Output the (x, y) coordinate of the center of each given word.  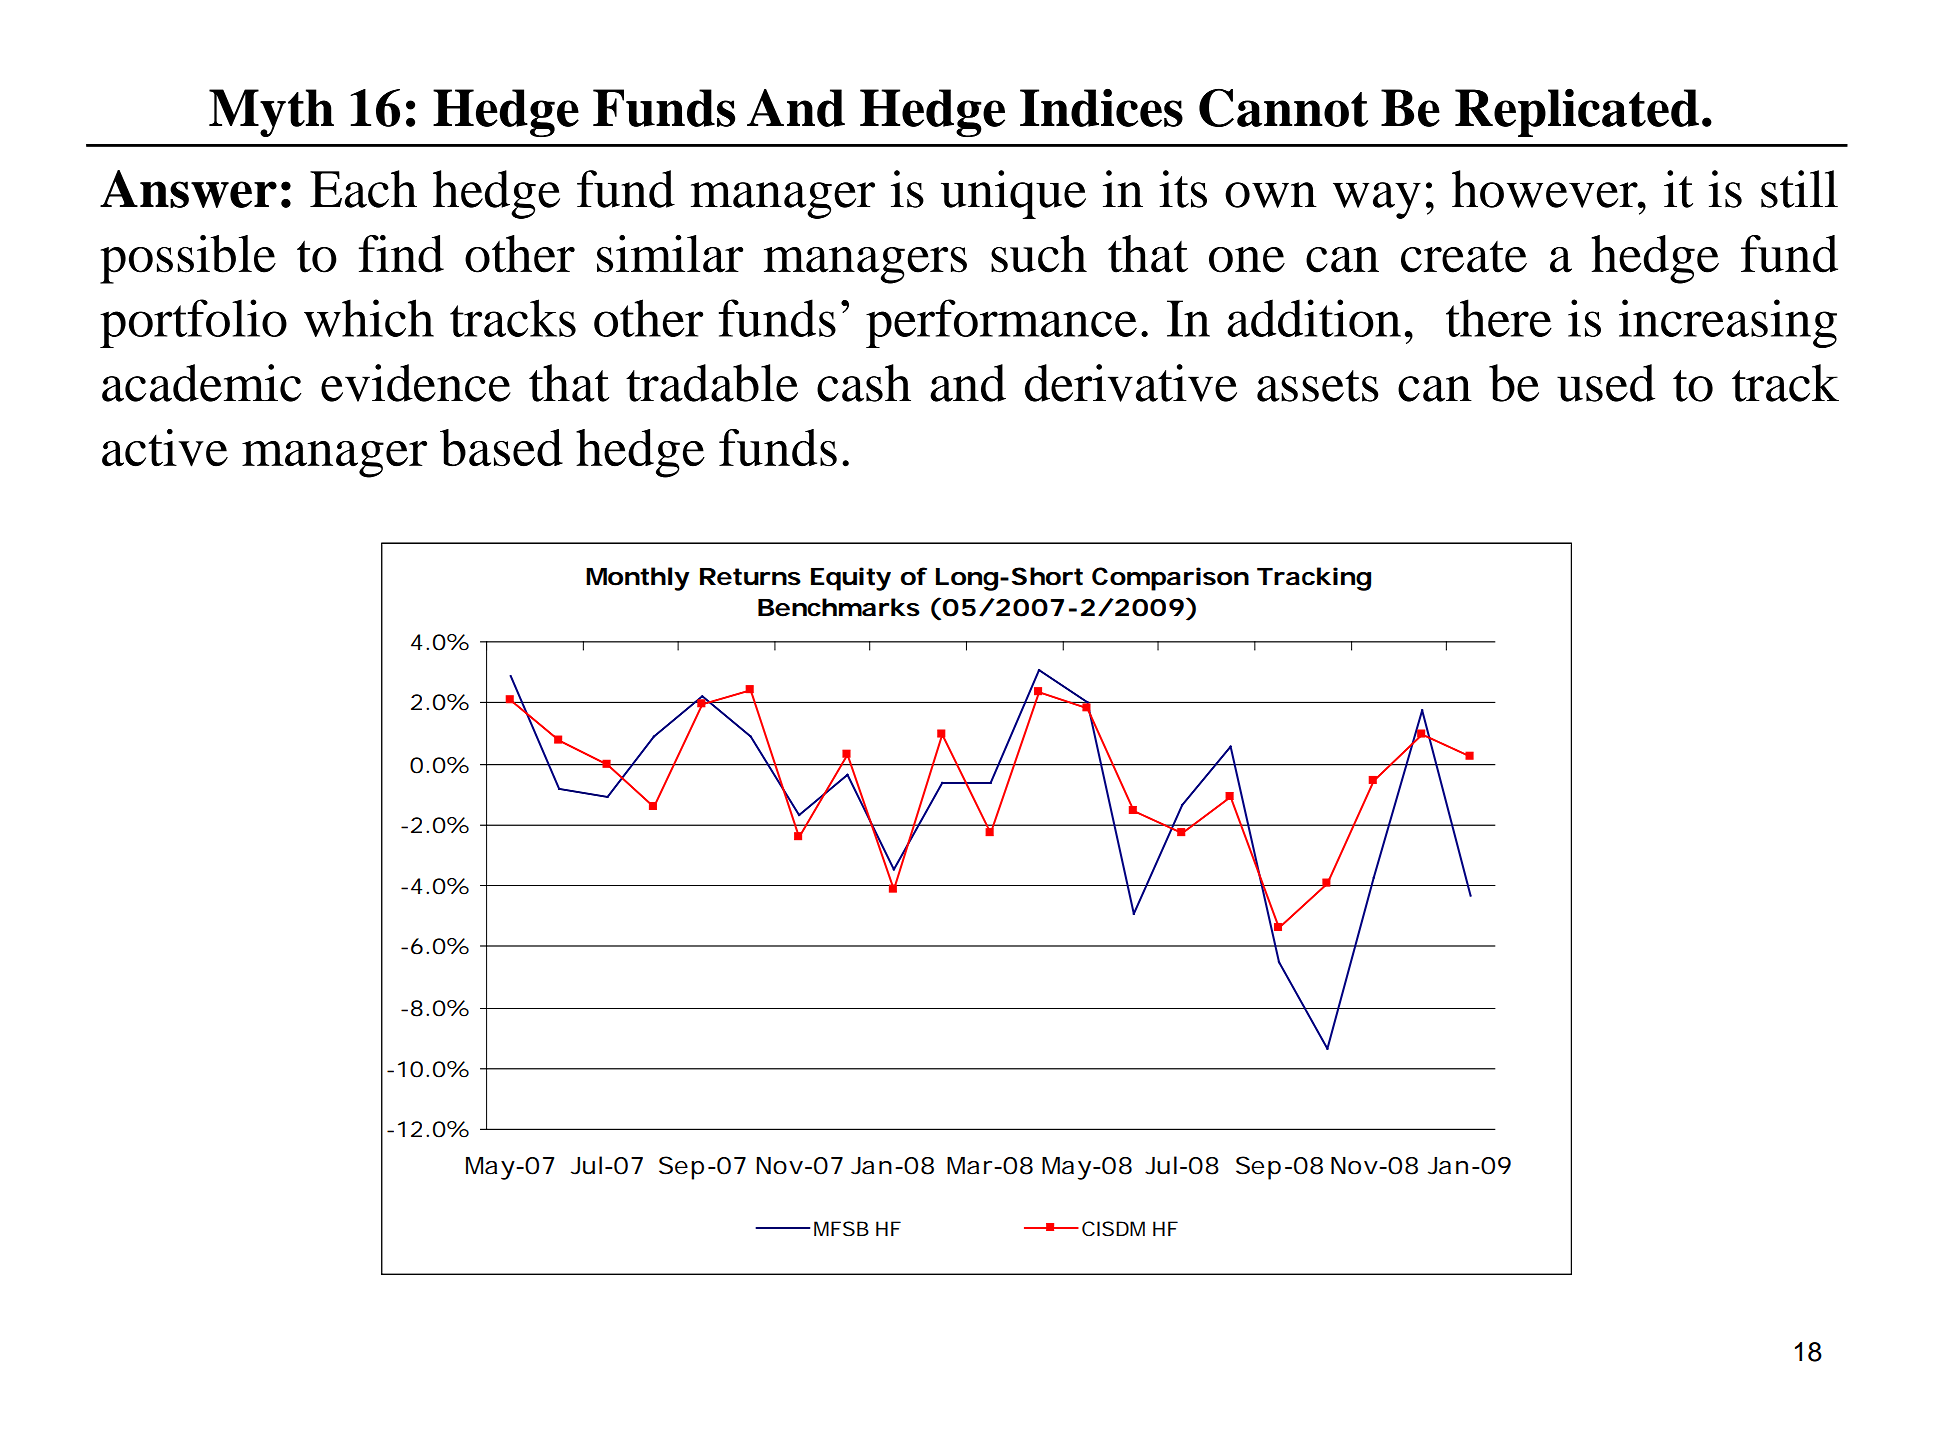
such (1039, 254)
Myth (271, 113)
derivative (1131, 383)
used (1606, 383)
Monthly (637, 579)
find (401, 254)
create (1464, 257)
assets (1317, 386)
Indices (1101, 107)
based (501, 448)
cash (864, 383)
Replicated (1577, 112)
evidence (416, 383)
